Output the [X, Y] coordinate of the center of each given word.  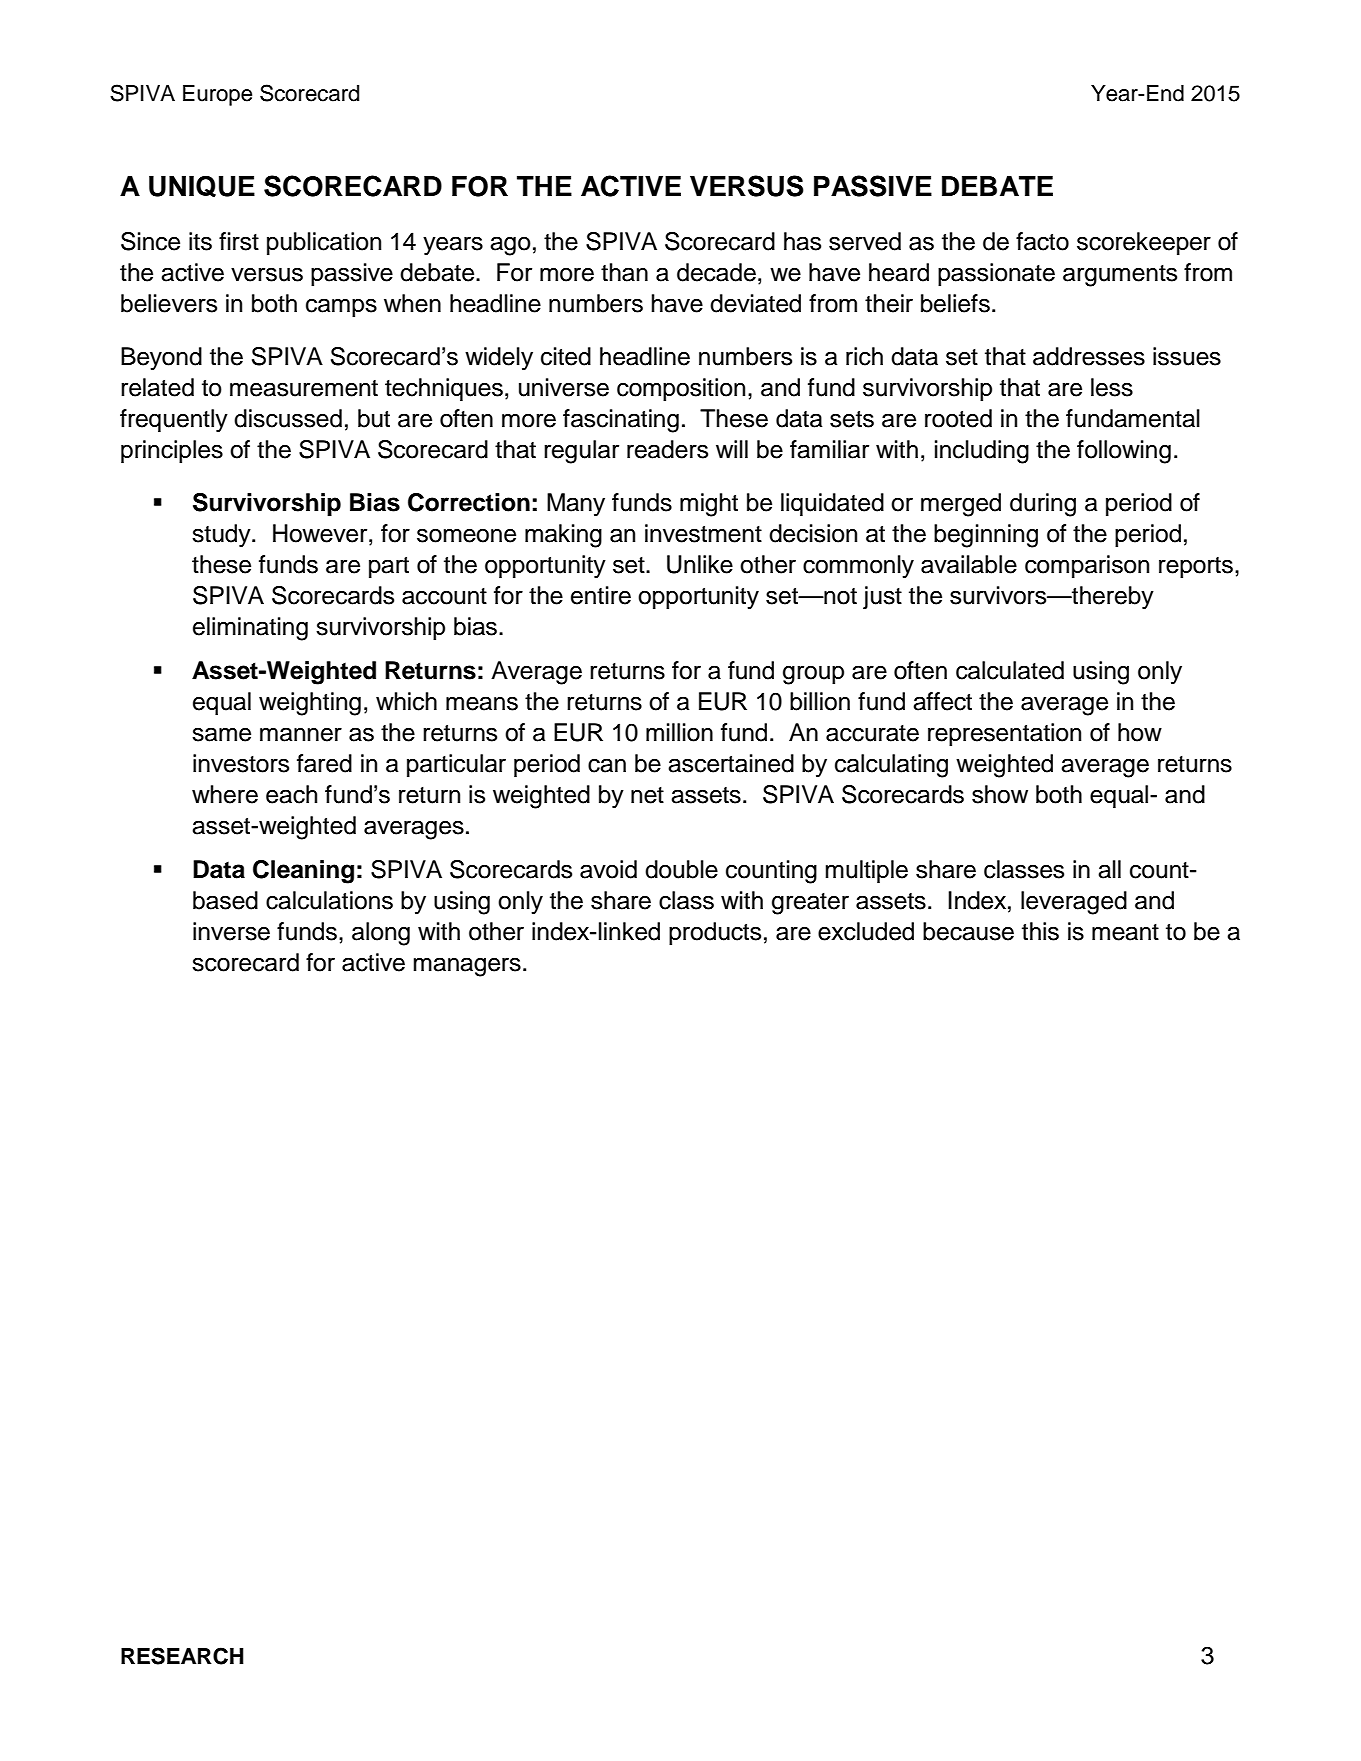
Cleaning [303, 872]
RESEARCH [182, 1656]
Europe [217, 95]
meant [1125, 932]
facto [1042, 241]
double [681, 869]
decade [716, 272]
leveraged [1074, 903]
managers [467, 967]
